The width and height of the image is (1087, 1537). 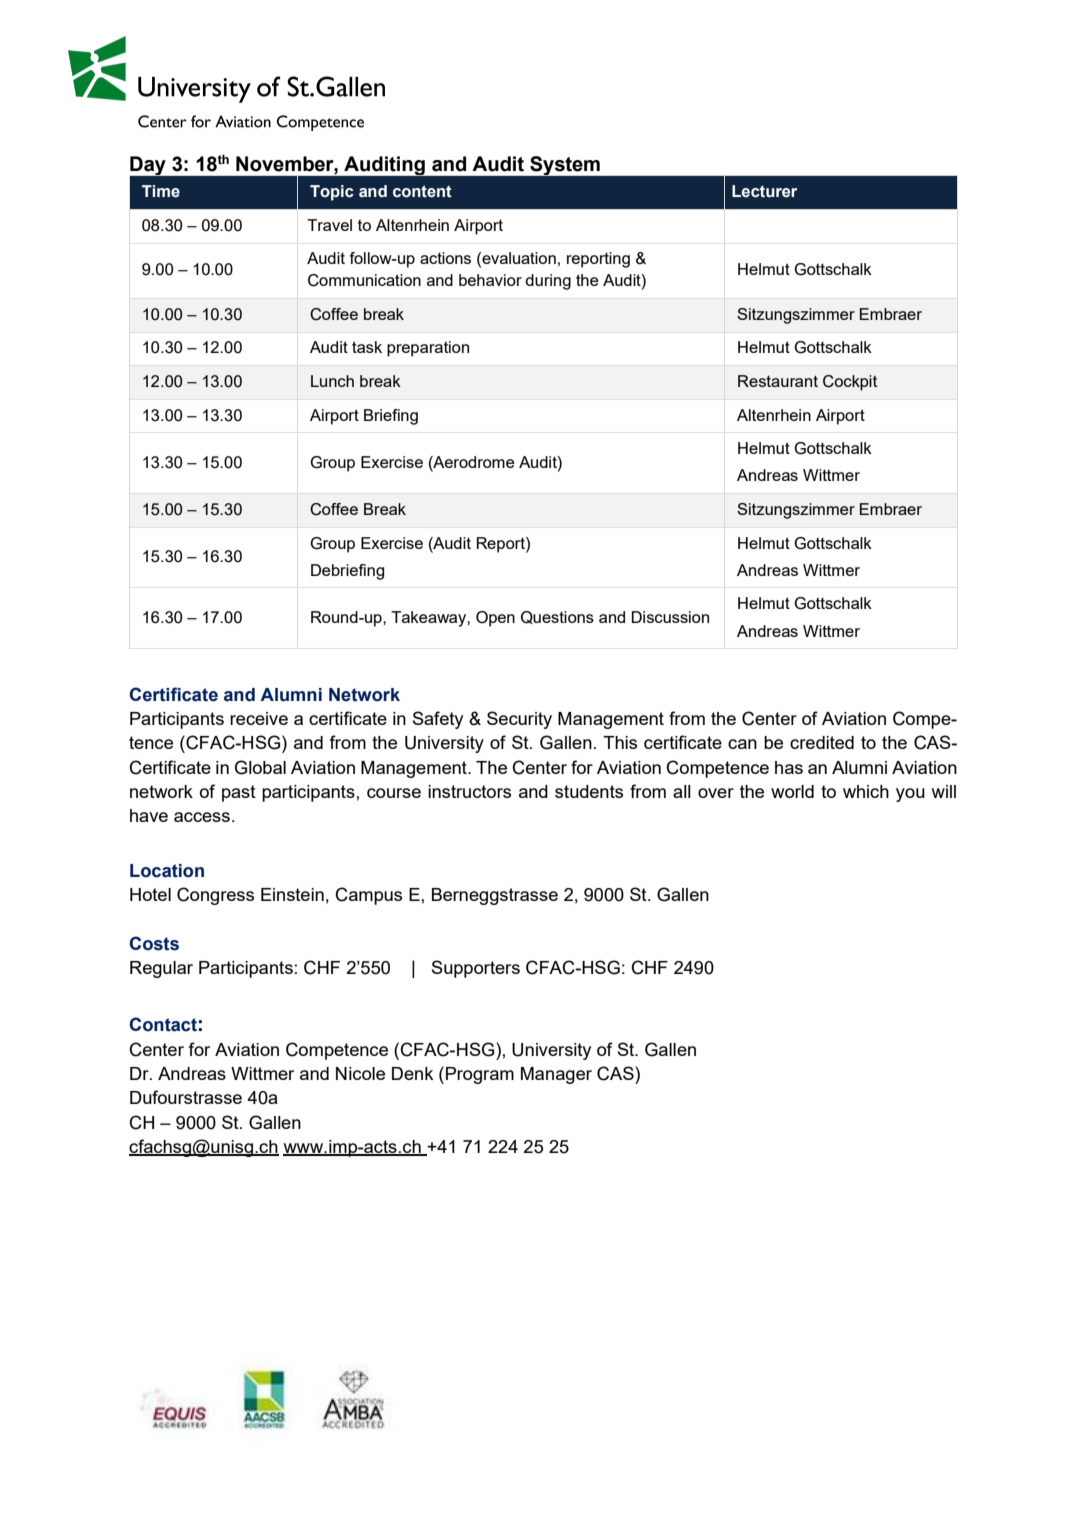 I want to click on Travel, so click(x=329, y=225).
